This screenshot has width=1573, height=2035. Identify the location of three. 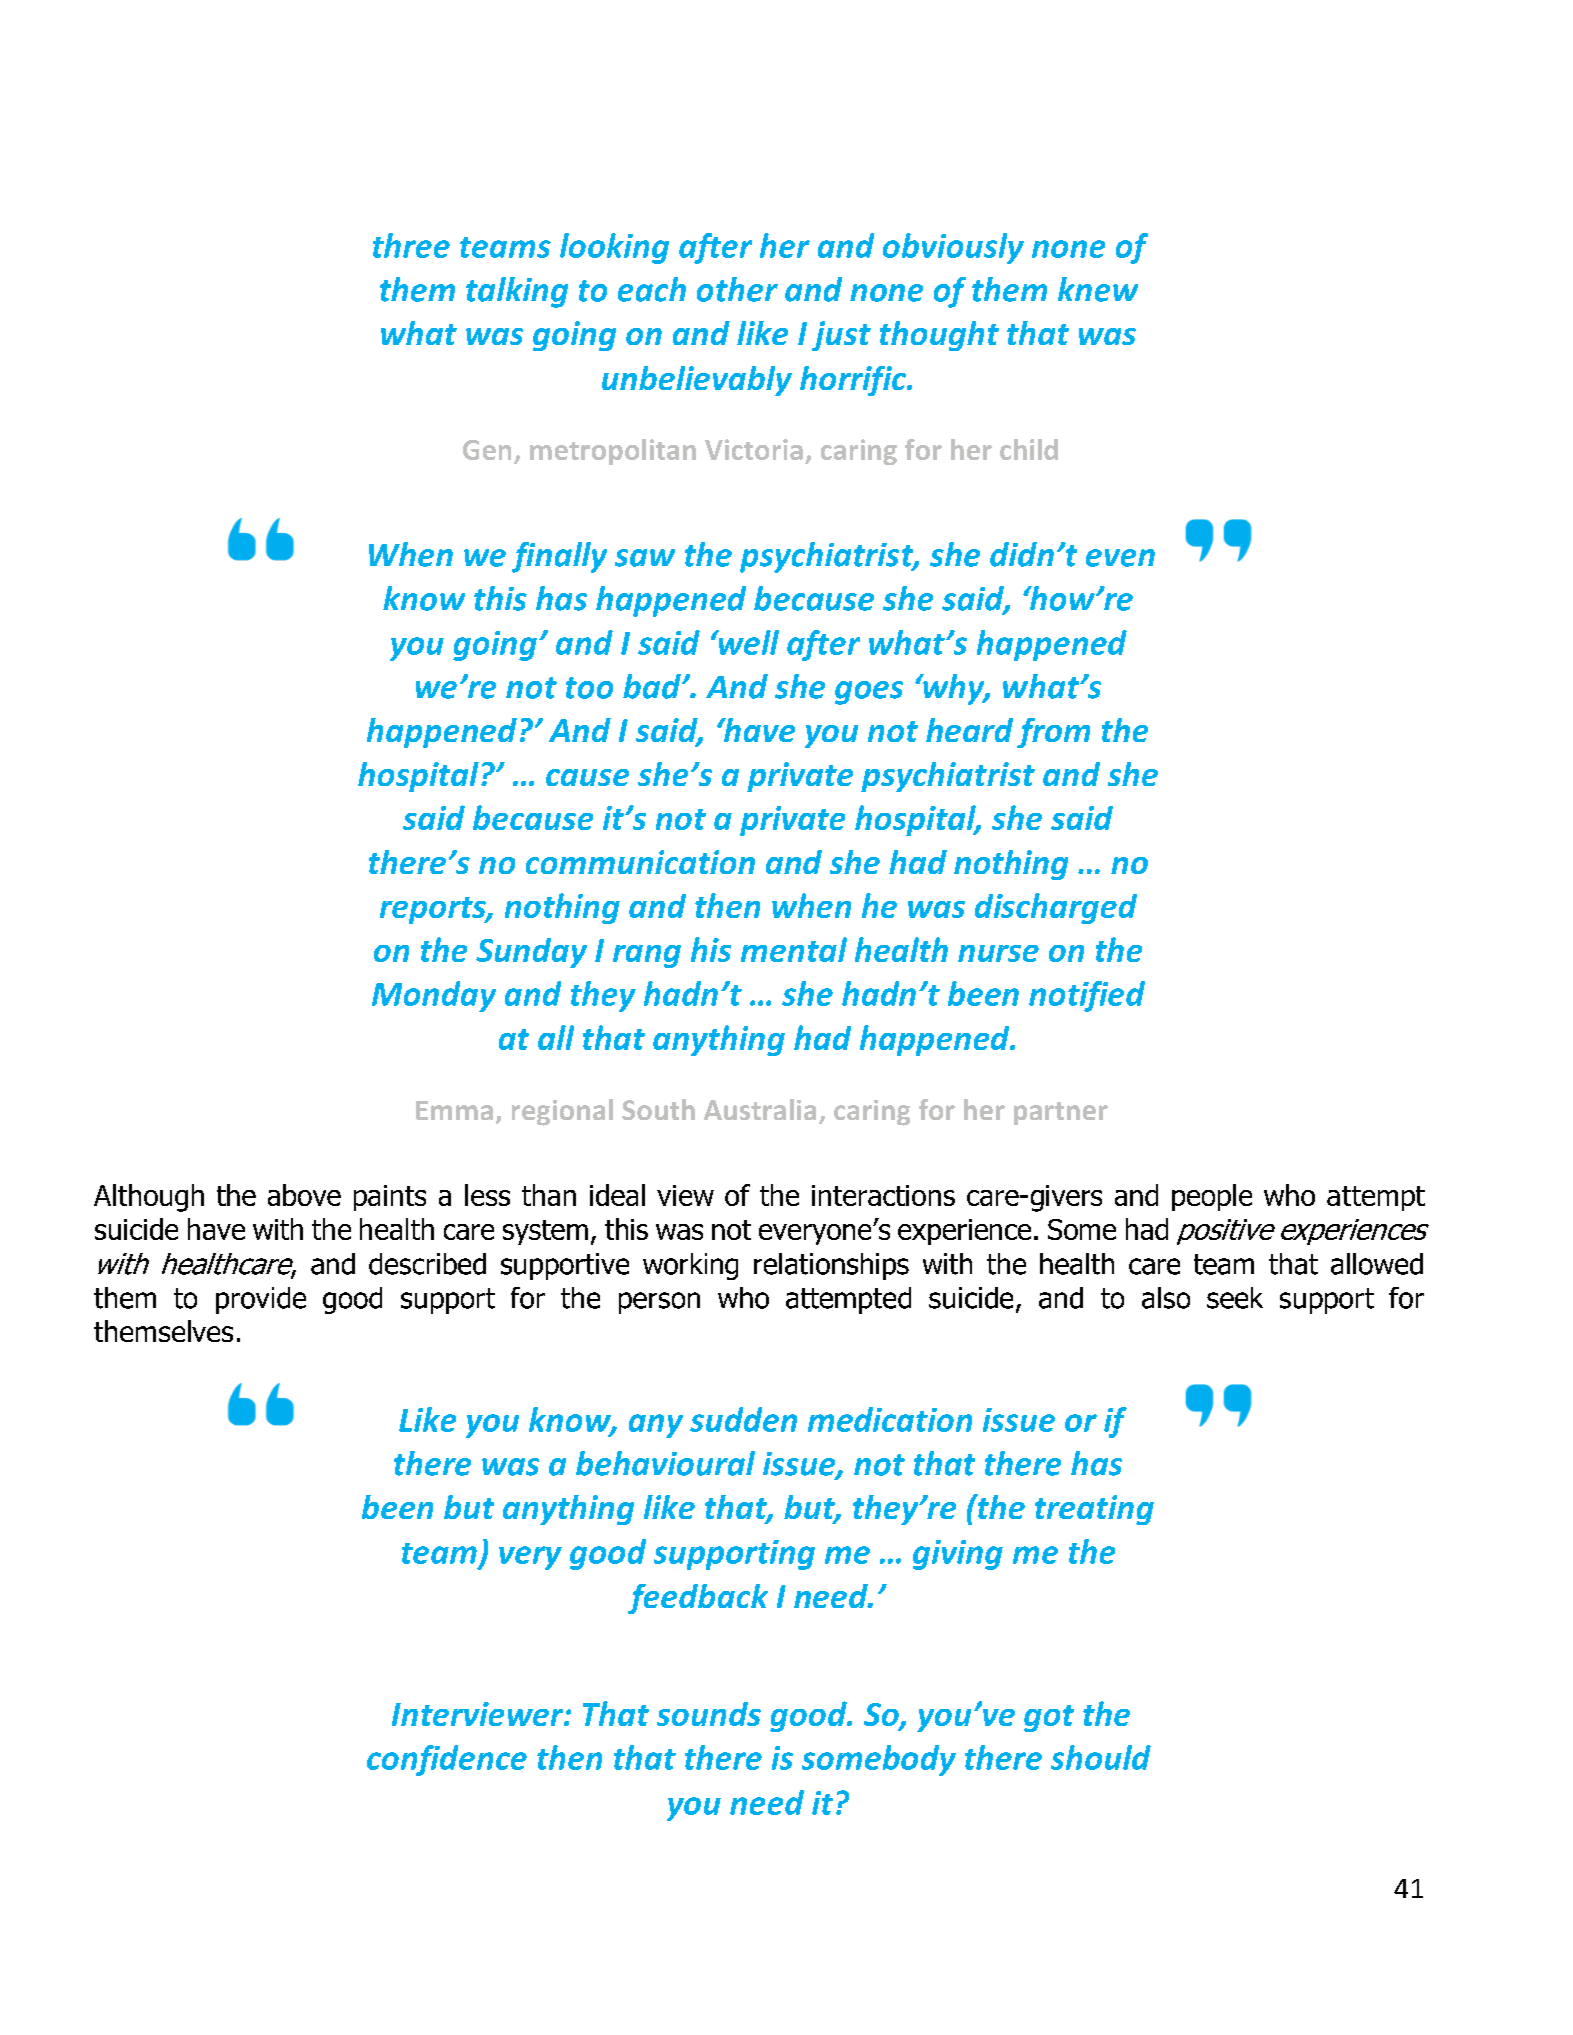
(411, 245).
